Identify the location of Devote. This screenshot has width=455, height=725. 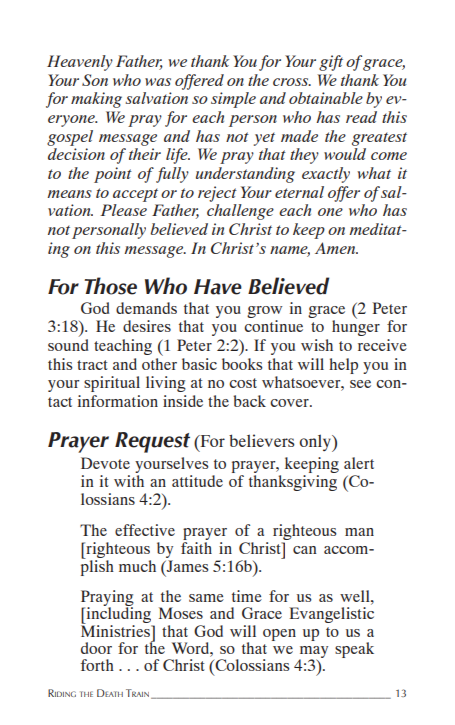
(105, 463).
